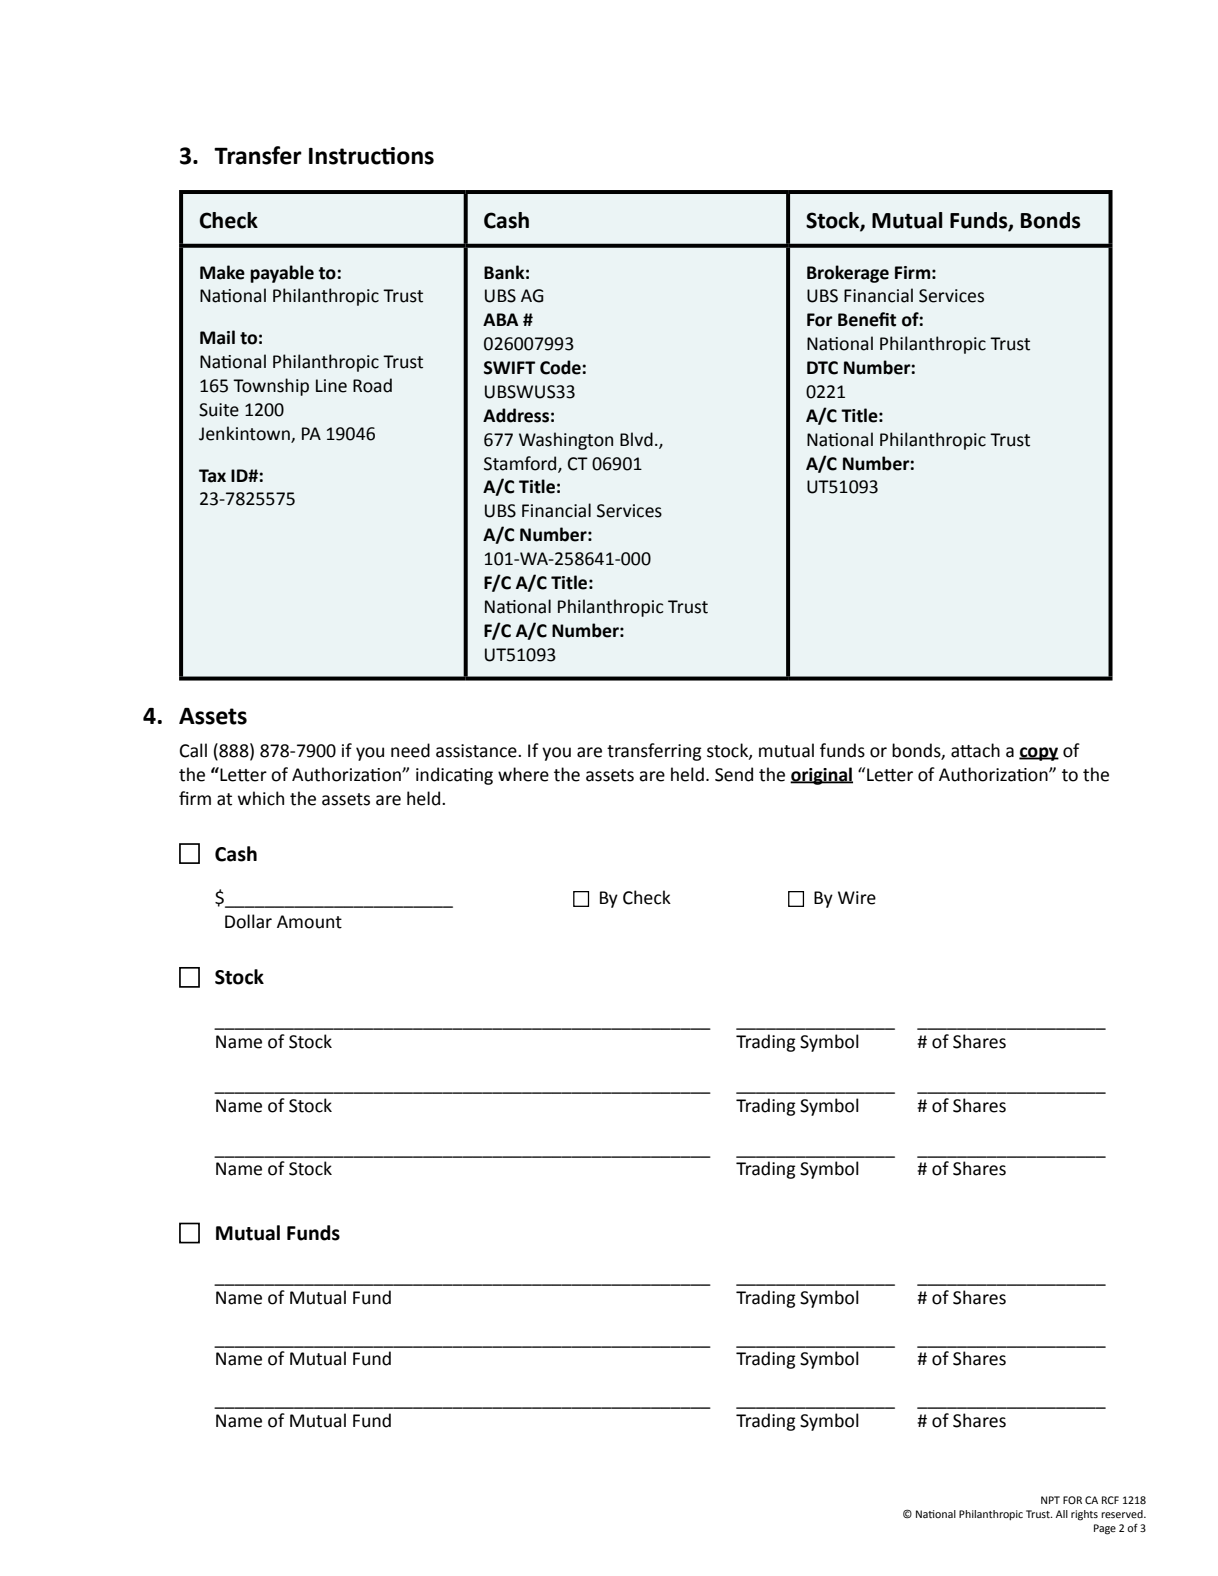 The width and height of the document is (1218, 1576). Describe the element at coordinates (1105, 1529) in the document. I see `Page` at that location.
